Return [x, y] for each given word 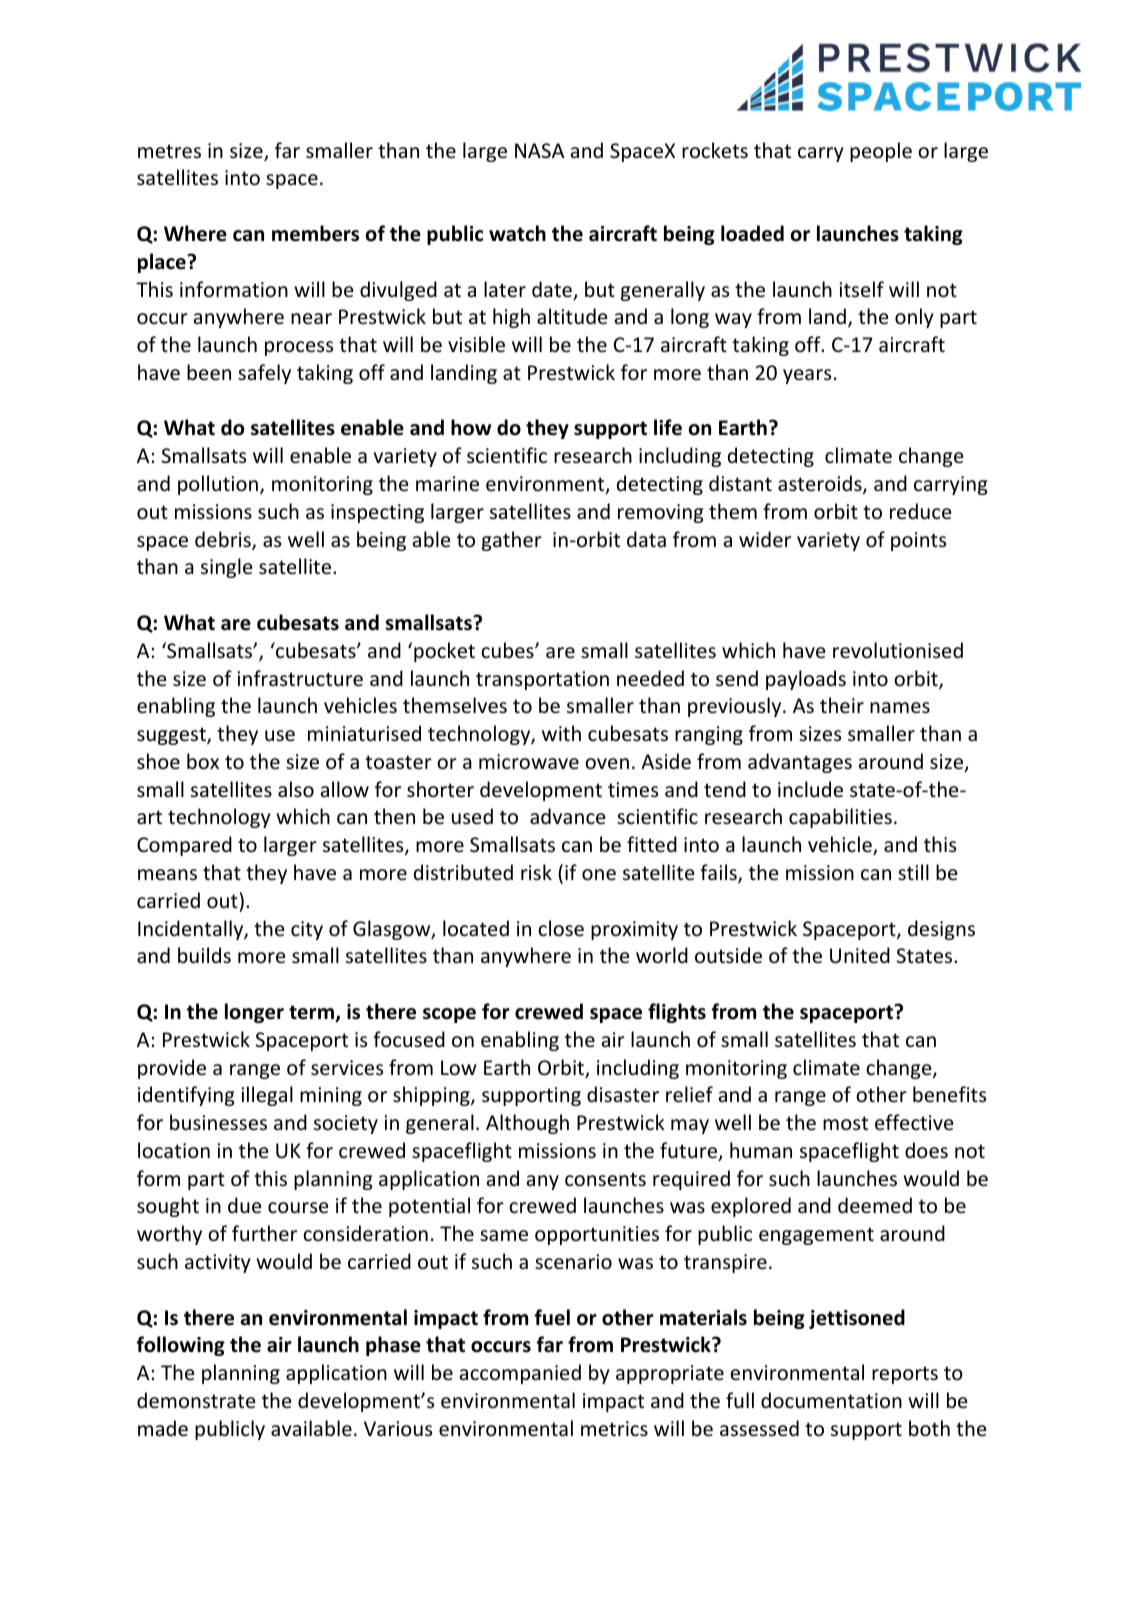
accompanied [520, 1374]
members [315, 233]
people [881, 152]
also [296, 789]
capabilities [840, 818]
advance [567, 816]
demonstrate [196, 1400]
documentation [831, 1400]
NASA [539, 151]
